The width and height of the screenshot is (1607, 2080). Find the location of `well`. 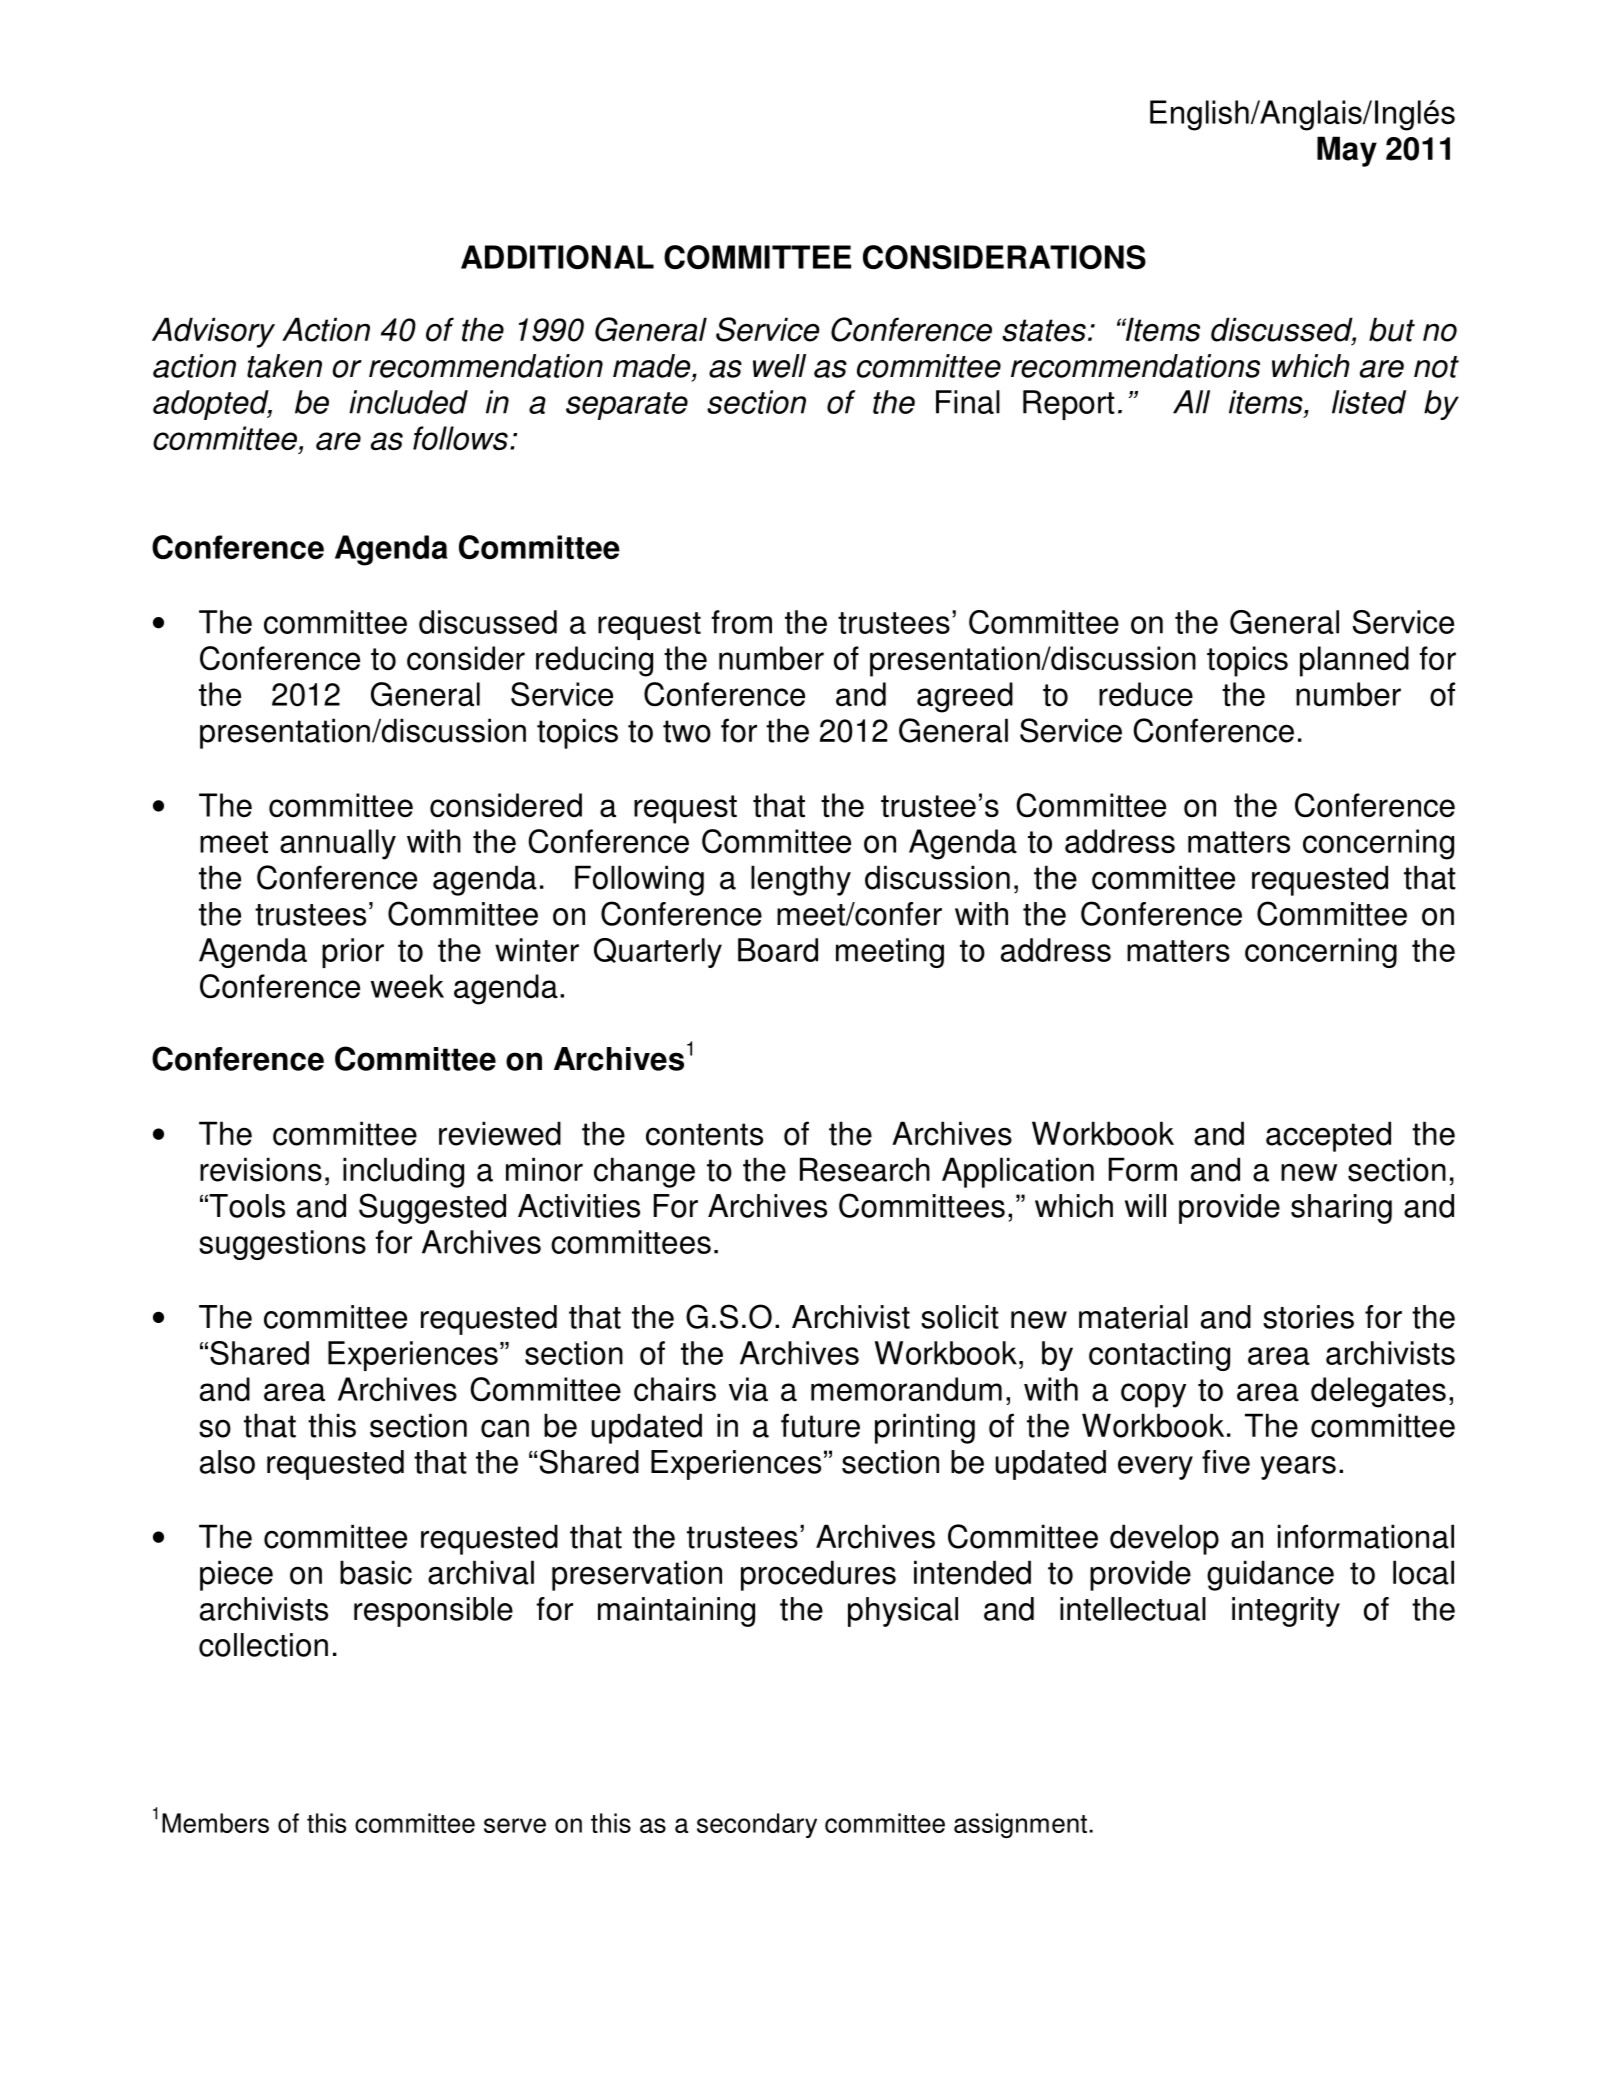

well is located at coordinates (779, 366).
